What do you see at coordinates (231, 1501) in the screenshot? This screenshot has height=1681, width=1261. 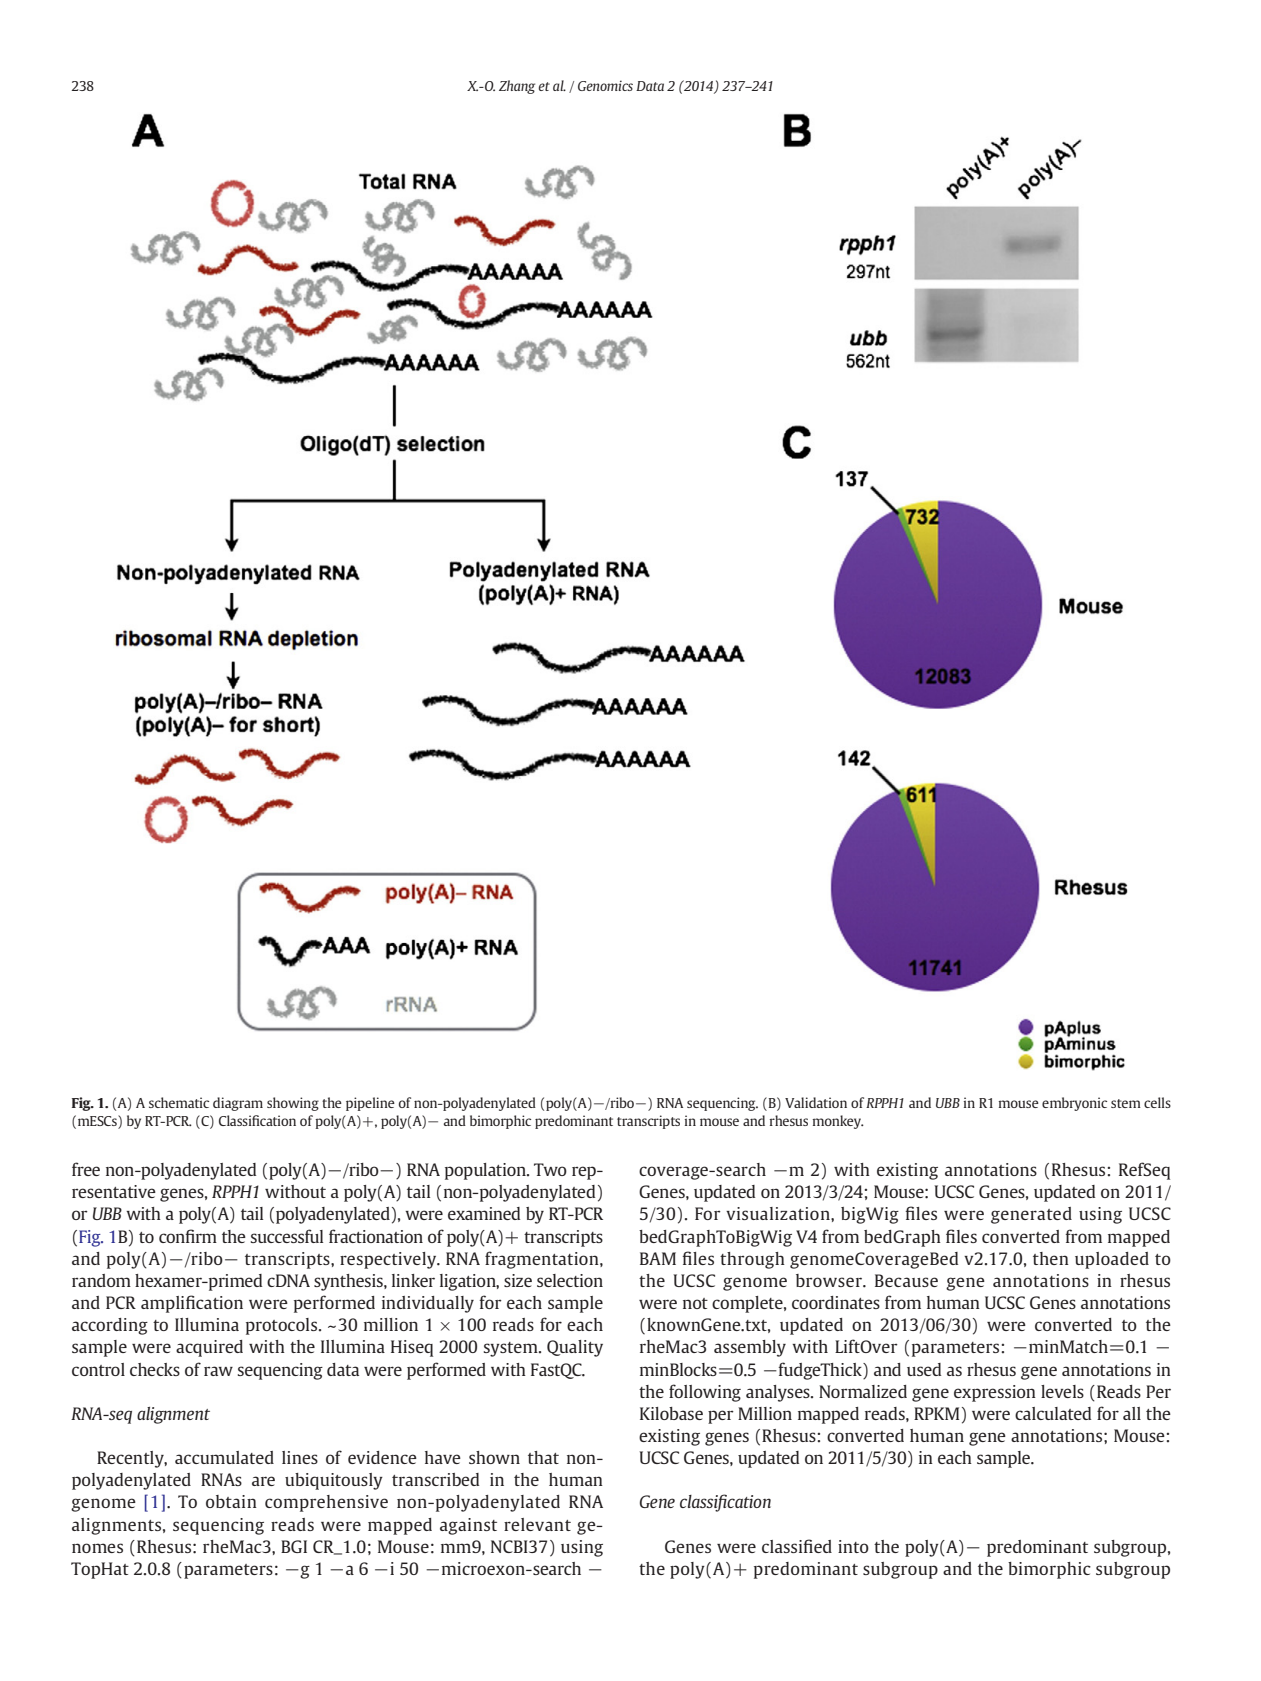 I see `obtain` at bounding box center [231, 1501].
